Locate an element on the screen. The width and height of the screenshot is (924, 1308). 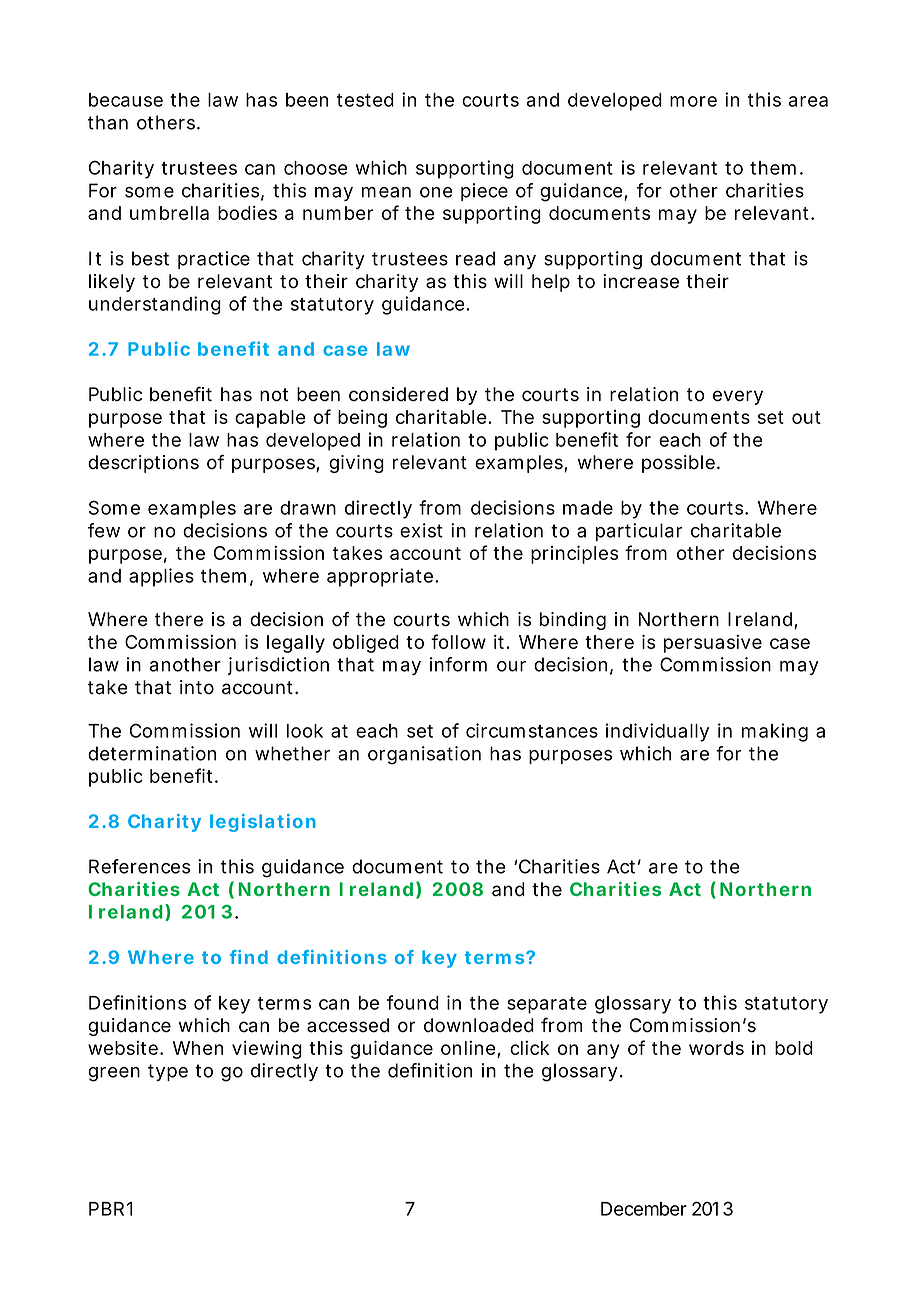
one is located at coordinates (436, 192).
